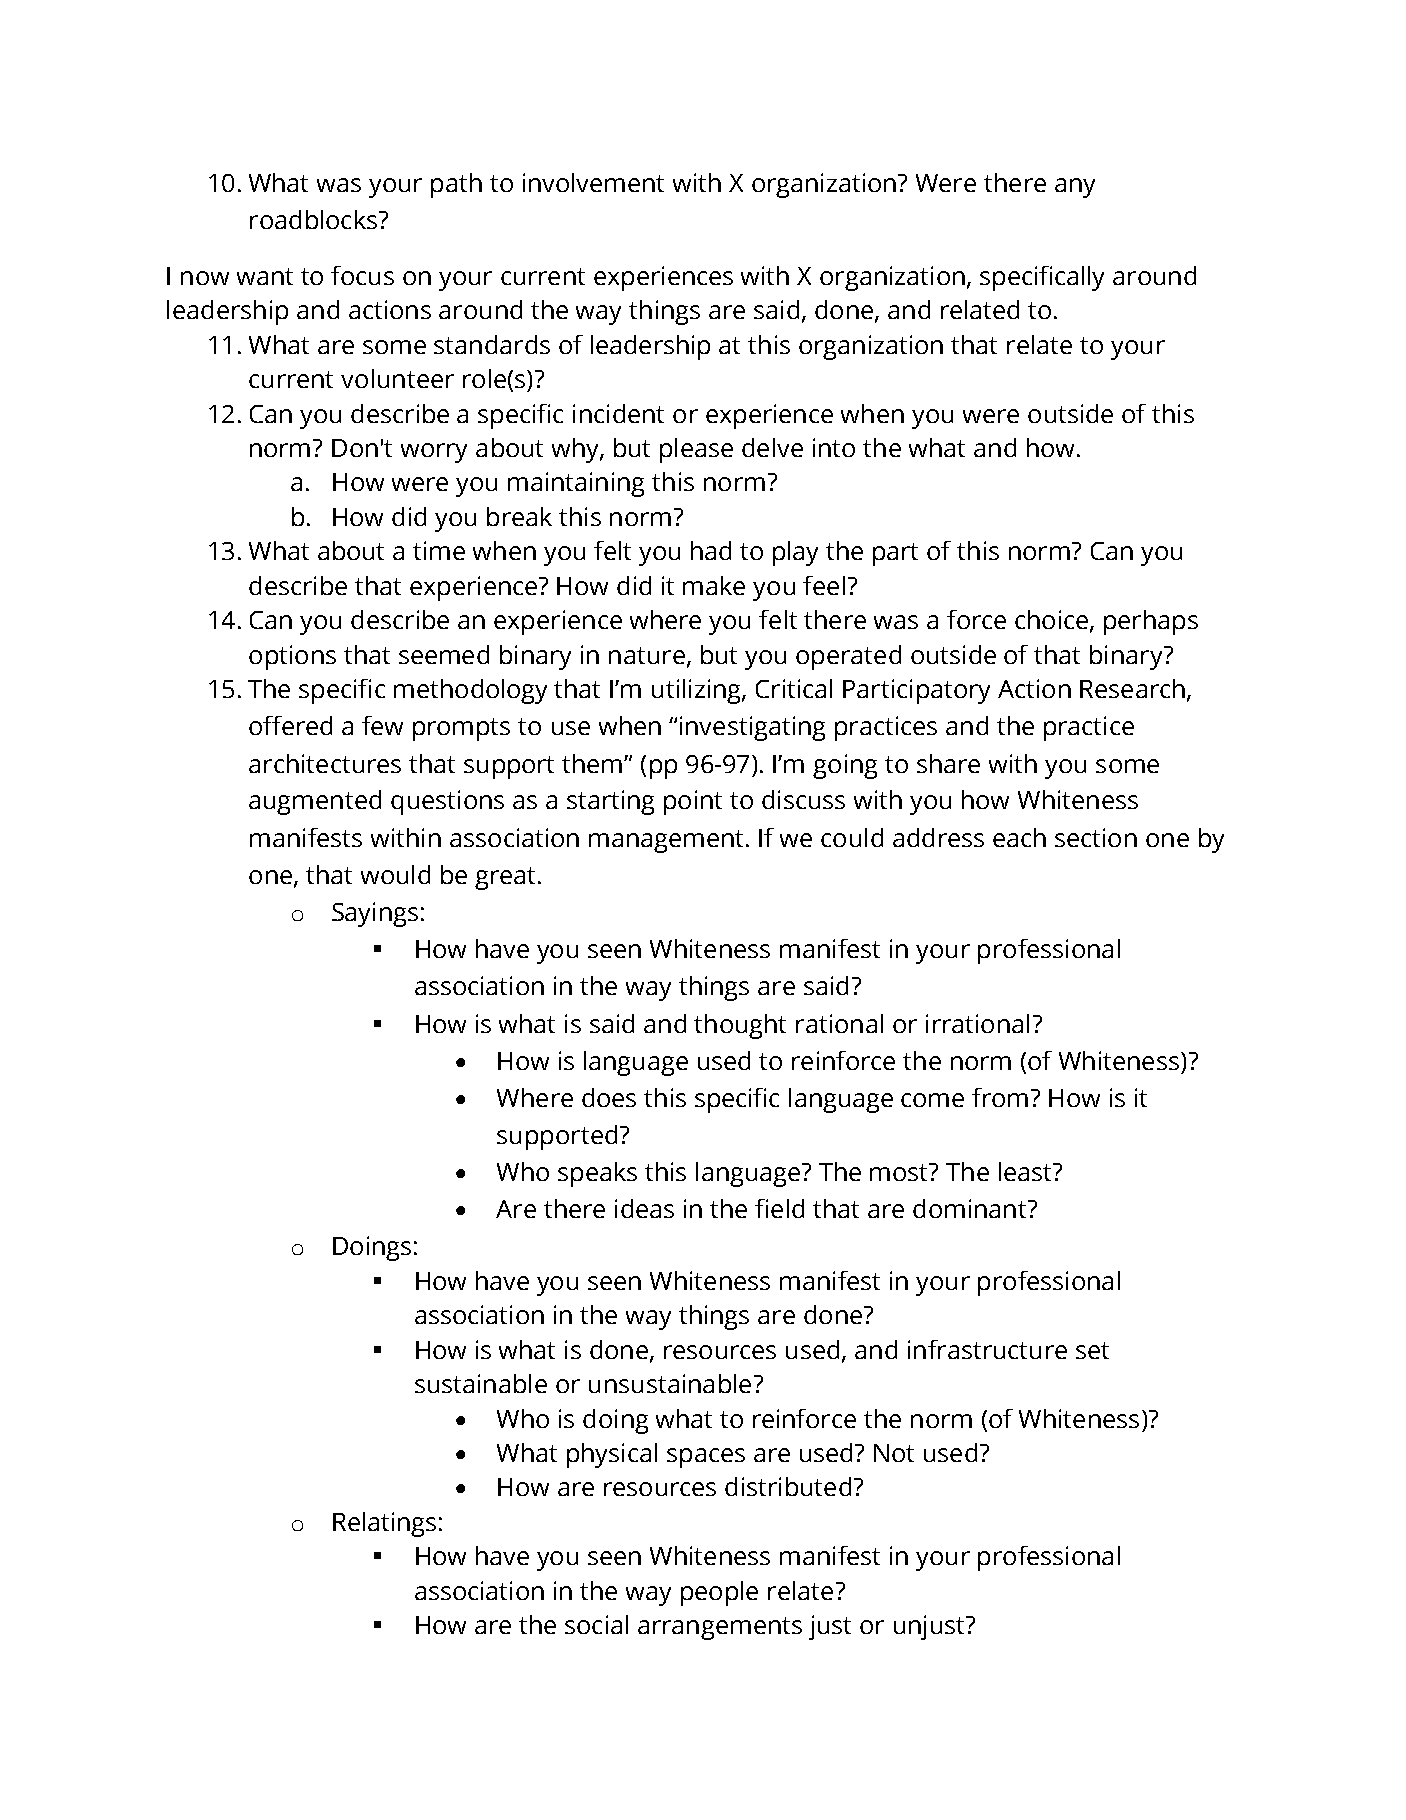  Describe the element at coordinates (1051, 619) in the screenshot. I see `choice` at that location.
